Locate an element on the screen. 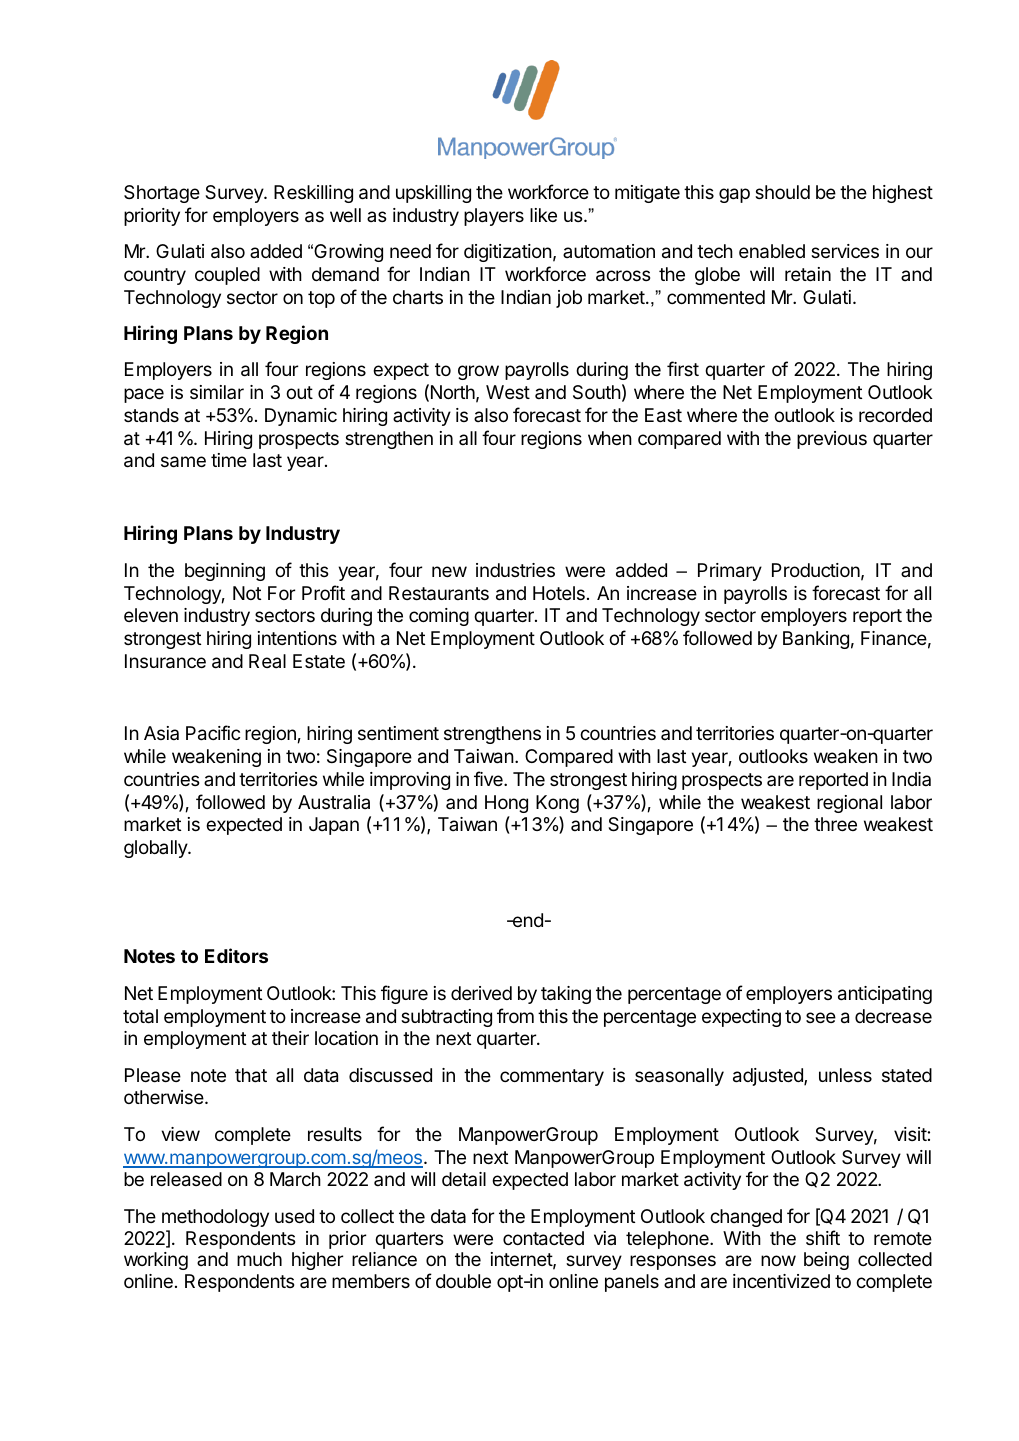  being is located at coordinates (826, 1261).
